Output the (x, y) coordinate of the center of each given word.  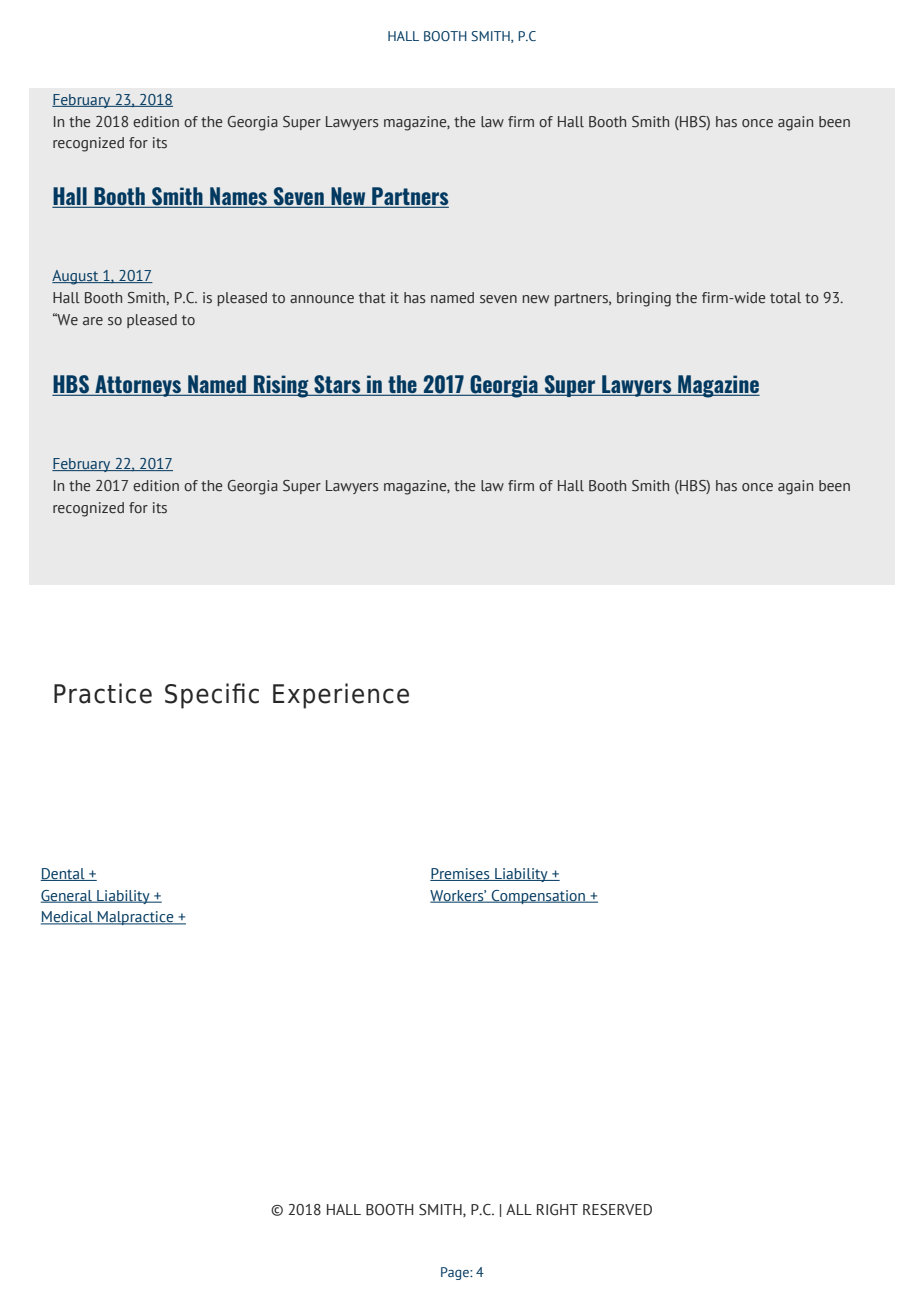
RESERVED (617, 1210)
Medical (68, 918)
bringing (644, 299)
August (76, 277)
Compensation (538, 897)
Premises (461, 874)
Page (456, 1273)
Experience (341, 696)
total (785, 298)
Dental (64, 874)
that (372, 297)
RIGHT (557, 1210)
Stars (337, 385)
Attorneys (138, 386)
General (67, 896)
